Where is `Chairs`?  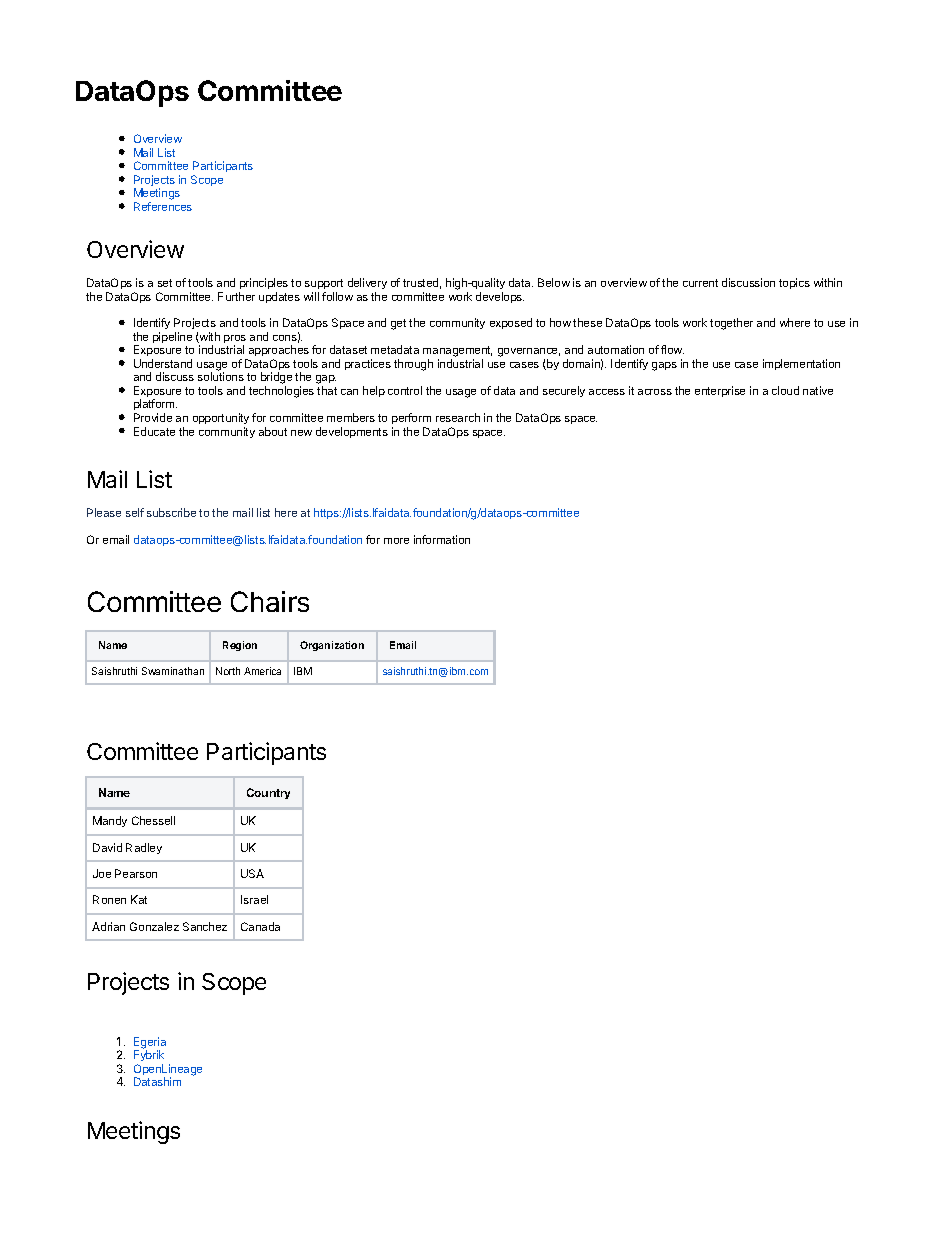 Chairs is located at coordinates (270, 601).
